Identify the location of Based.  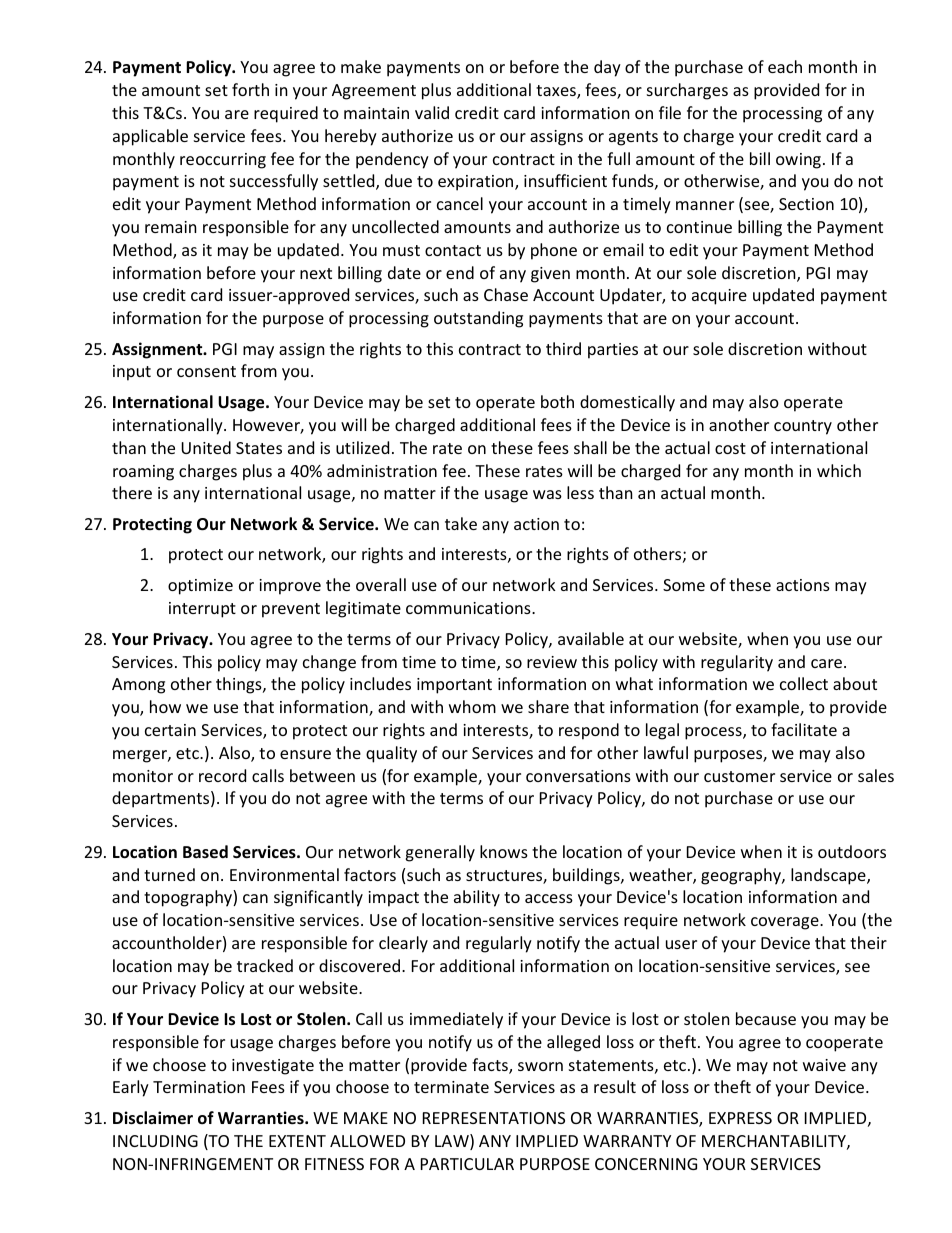
(205, 852).
